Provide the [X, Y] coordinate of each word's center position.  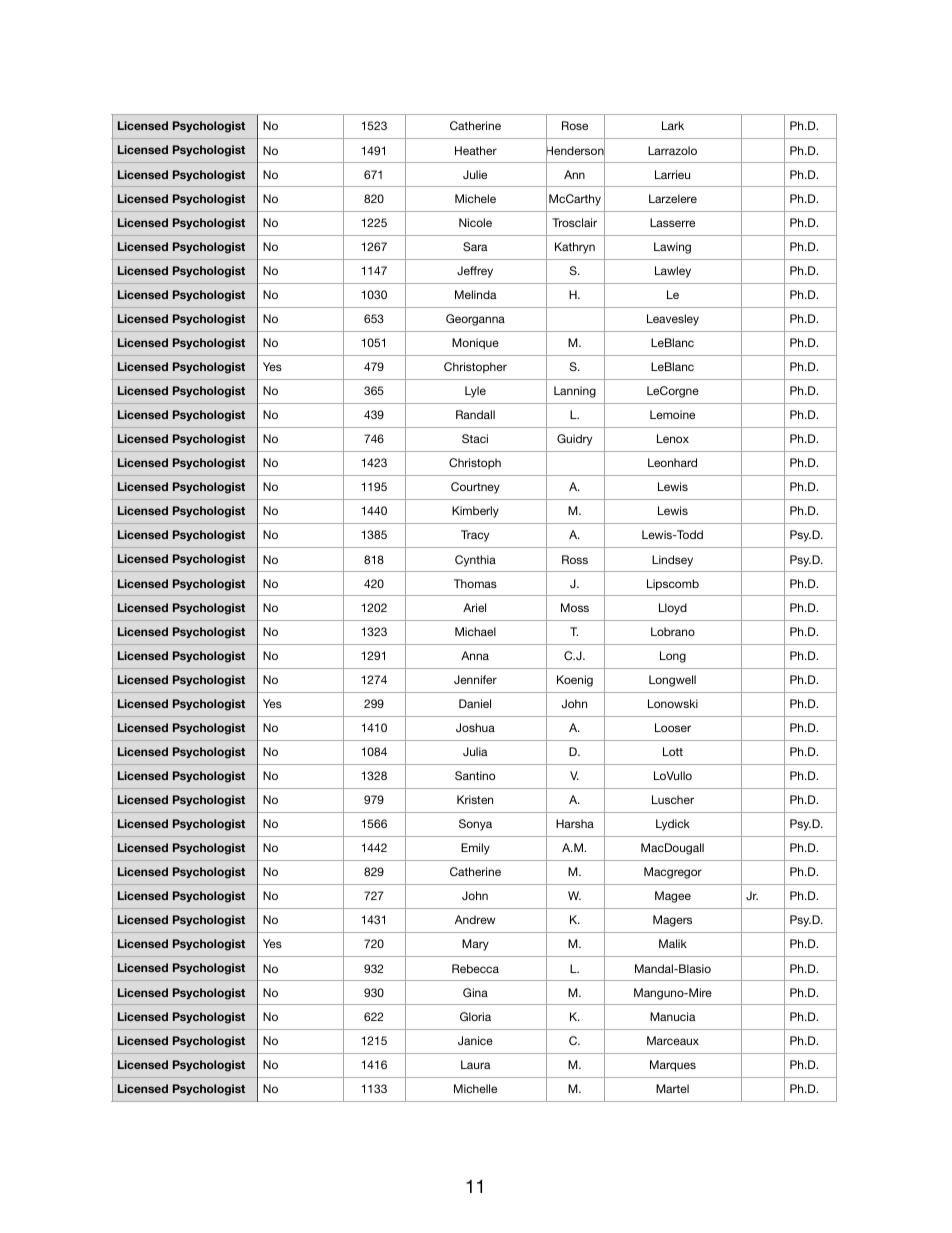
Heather [476, 150]
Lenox [673, 438]
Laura [476, 1064]
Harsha [575, 823]
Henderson [575, 151]
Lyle [475, 392]
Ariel [474, 607]
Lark [673, 125]
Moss [575, 607]
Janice [475, 1040]
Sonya [475, 825]
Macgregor [673, 873]
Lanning [575, 392]
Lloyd [673, 609]
